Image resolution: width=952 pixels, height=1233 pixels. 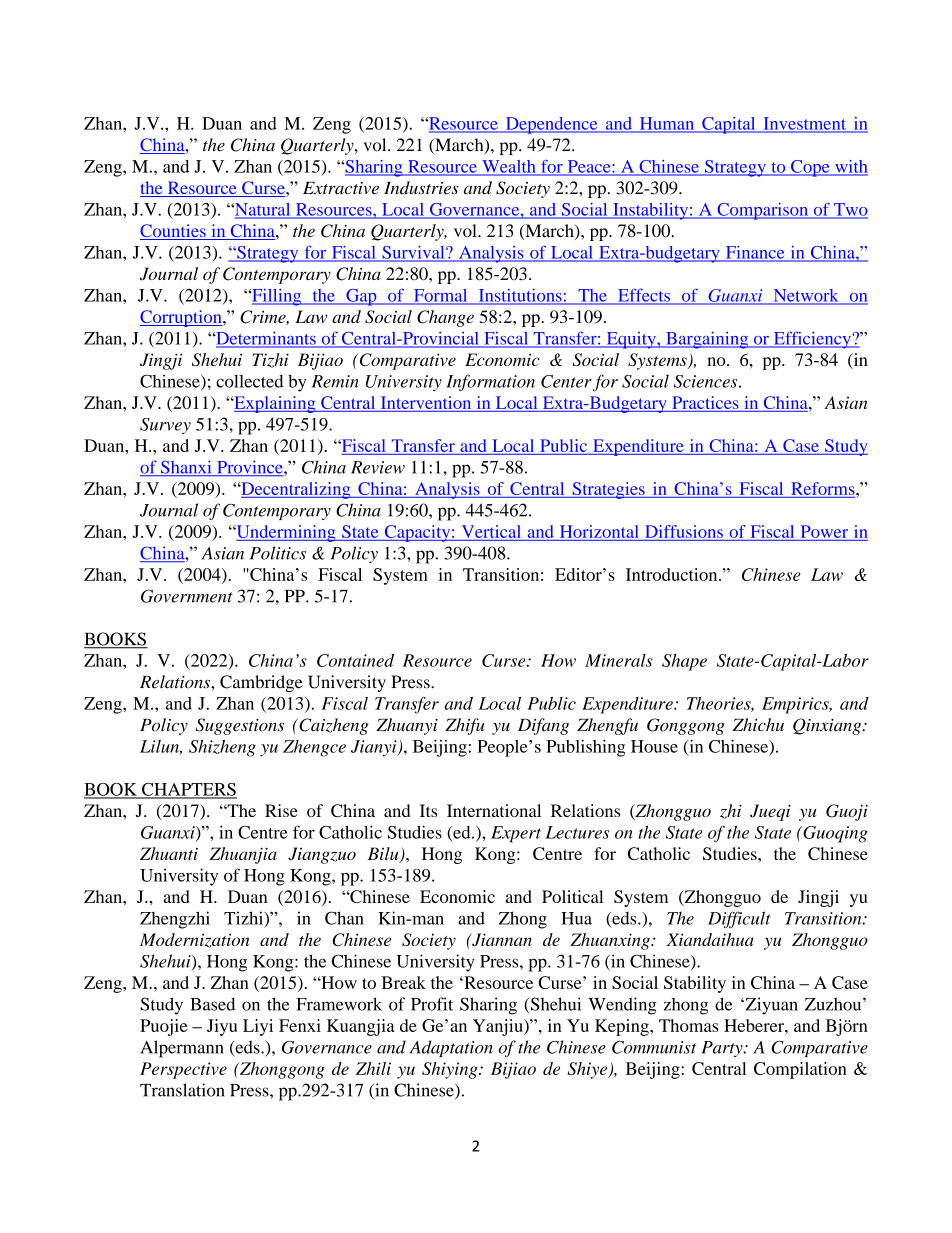 What do you see at coordinates (673, 574) in the screenshot?
I see `Introduction` at bounding box center [673, 574].
